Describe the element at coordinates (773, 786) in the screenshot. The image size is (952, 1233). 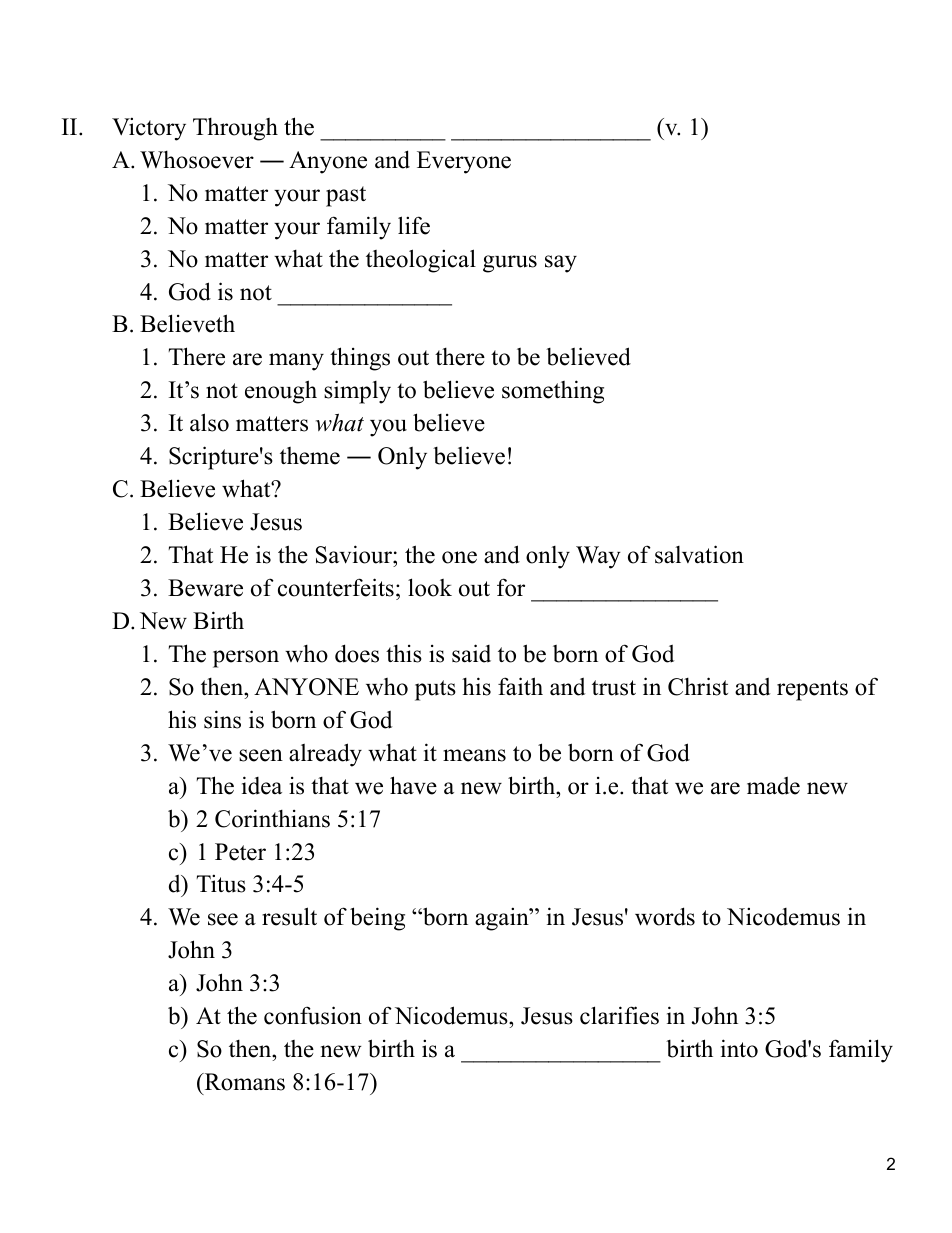
I see `made` at that location.
